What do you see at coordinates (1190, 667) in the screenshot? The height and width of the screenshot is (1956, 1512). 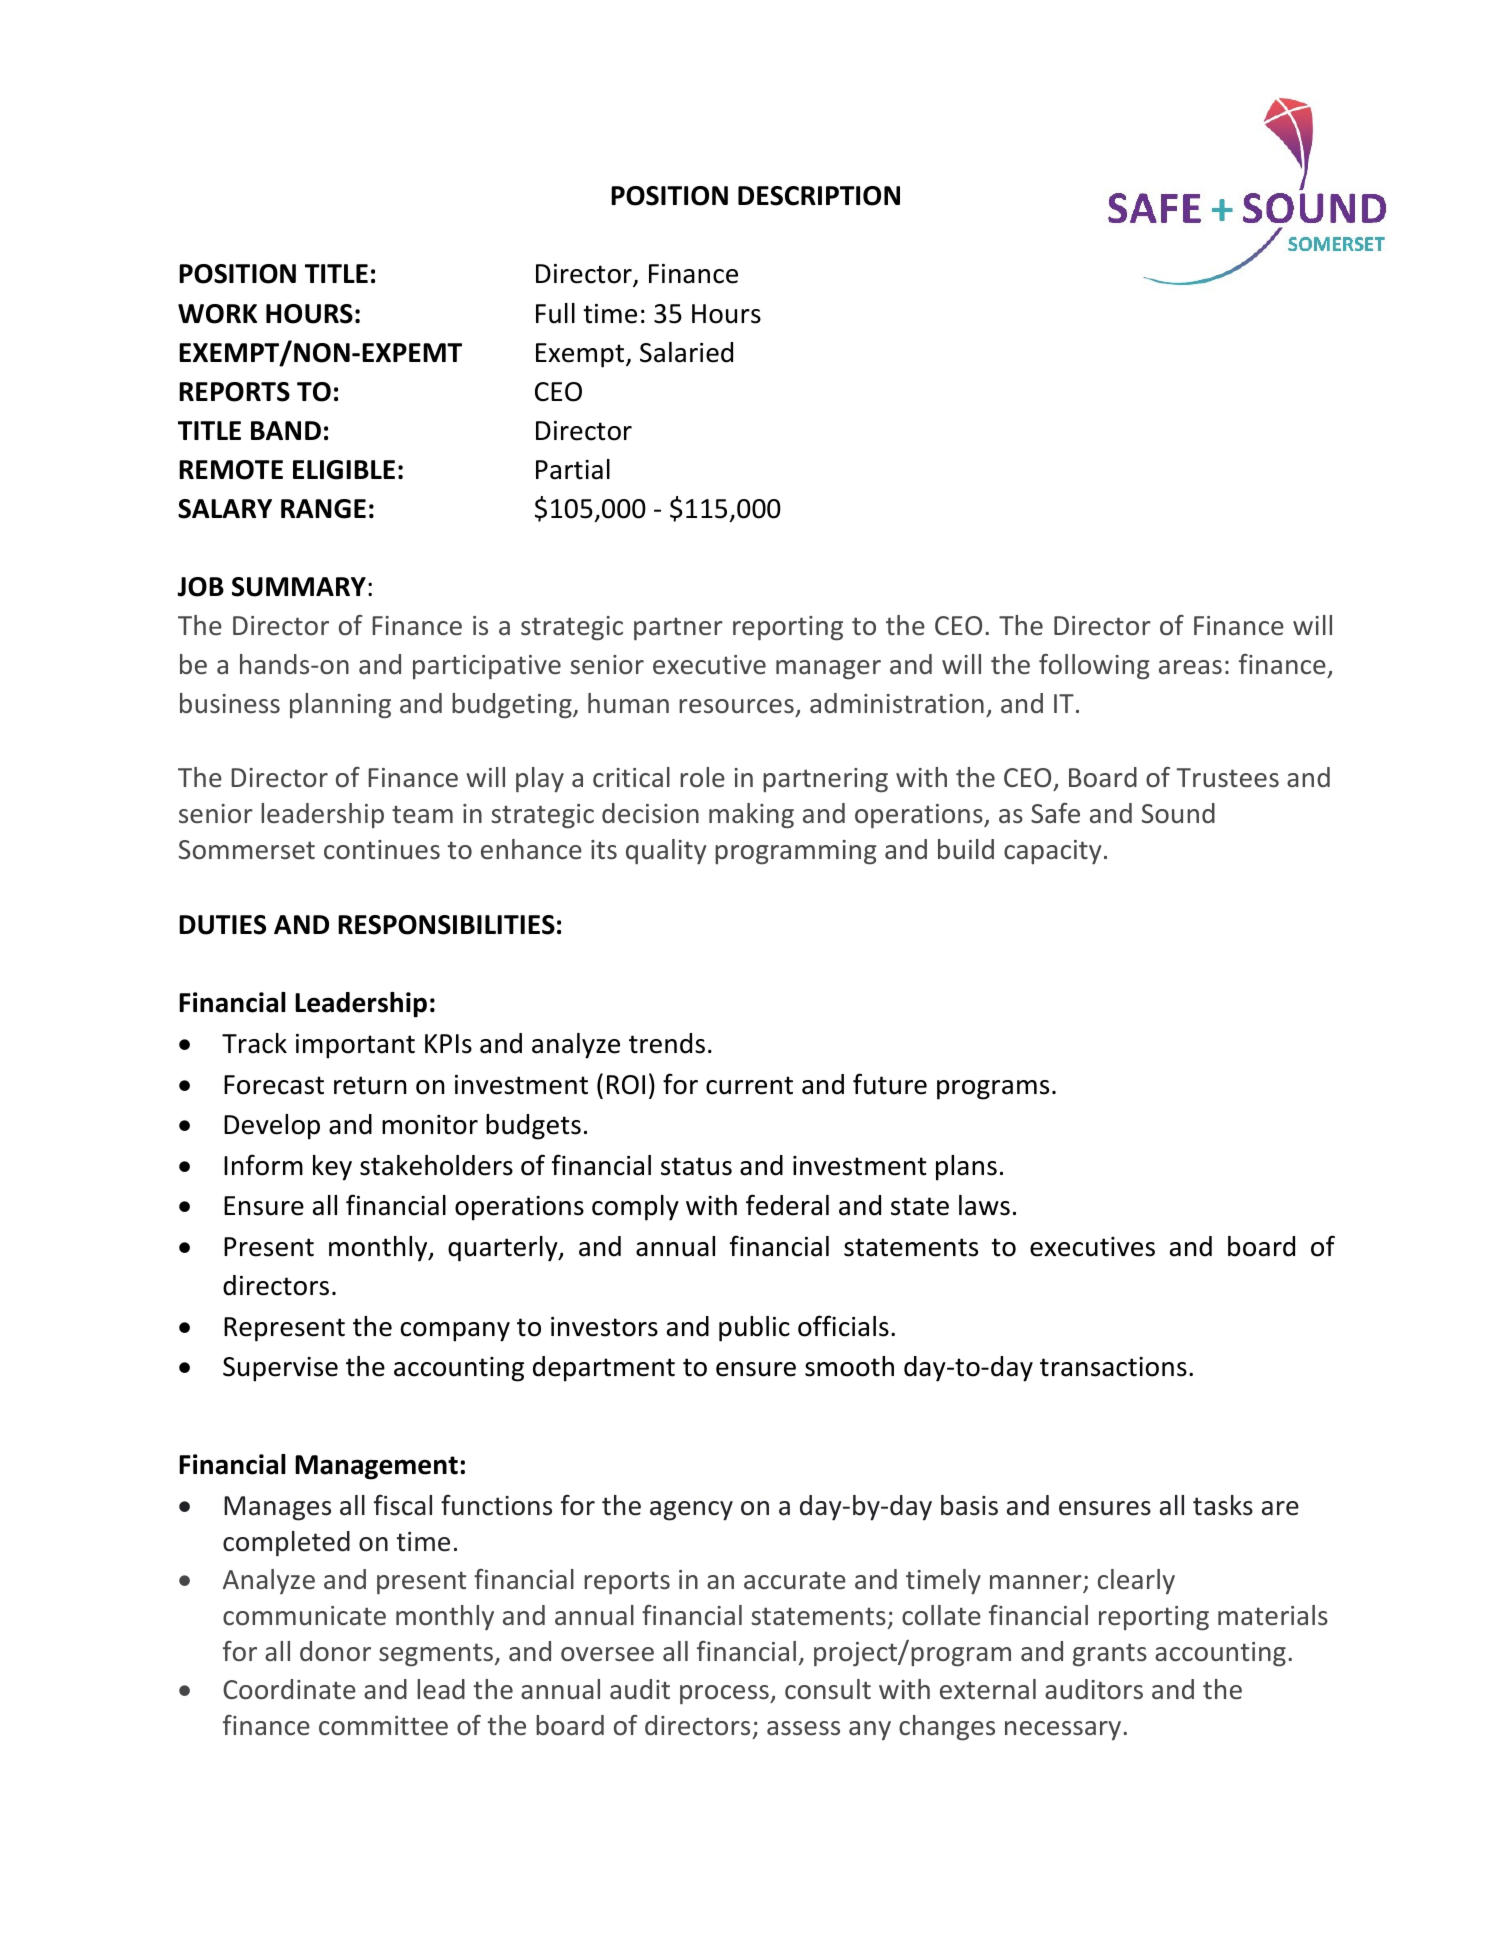 I see `areas` at bounding box center [1190, 667].
